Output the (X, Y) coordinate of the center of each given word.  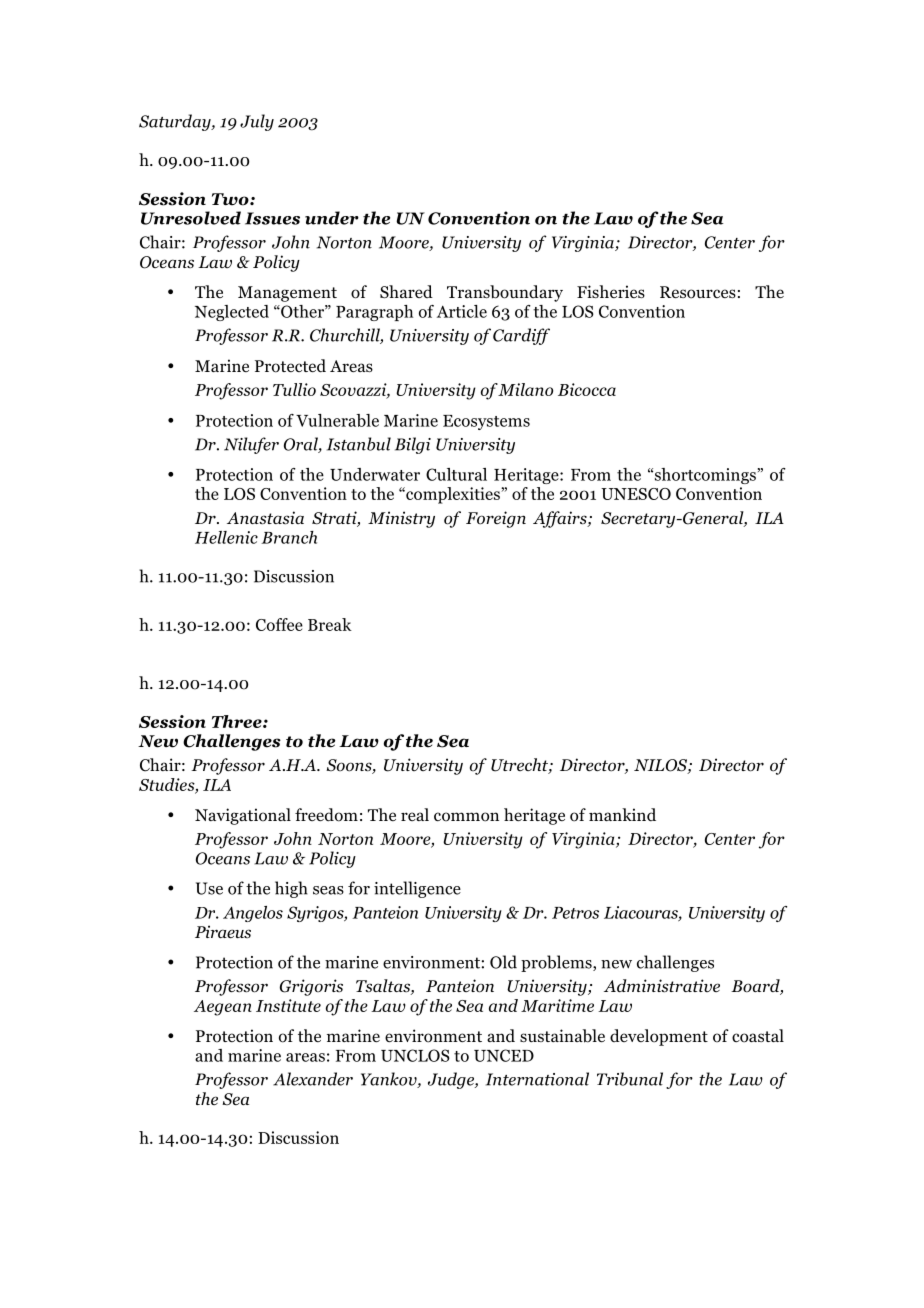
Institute (288, 1005)
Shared (406, 292)
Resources (698, 292)
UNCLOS (415, 1055)
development (659, 1037)
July (257, 122)
